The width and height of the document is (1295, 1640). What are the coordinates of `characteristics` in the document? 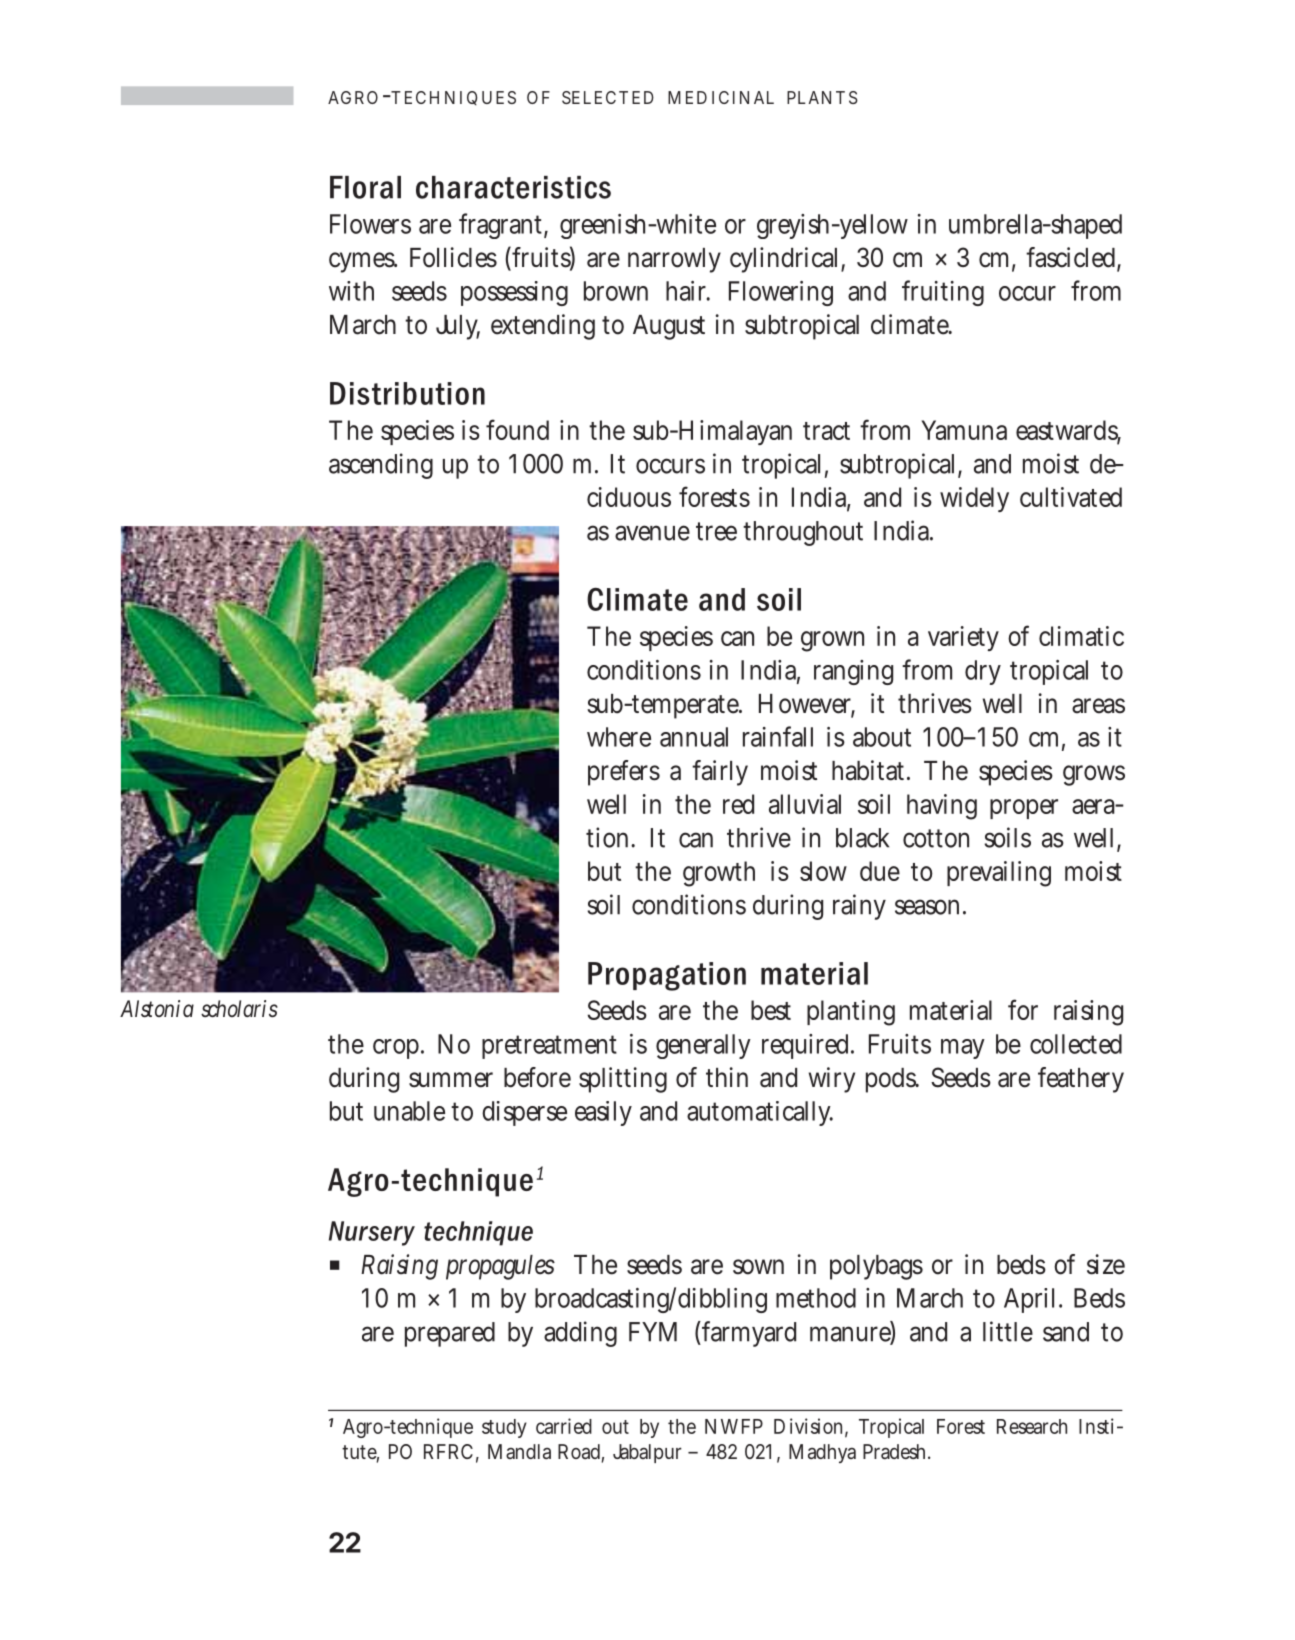 It's located at (513, 187).
